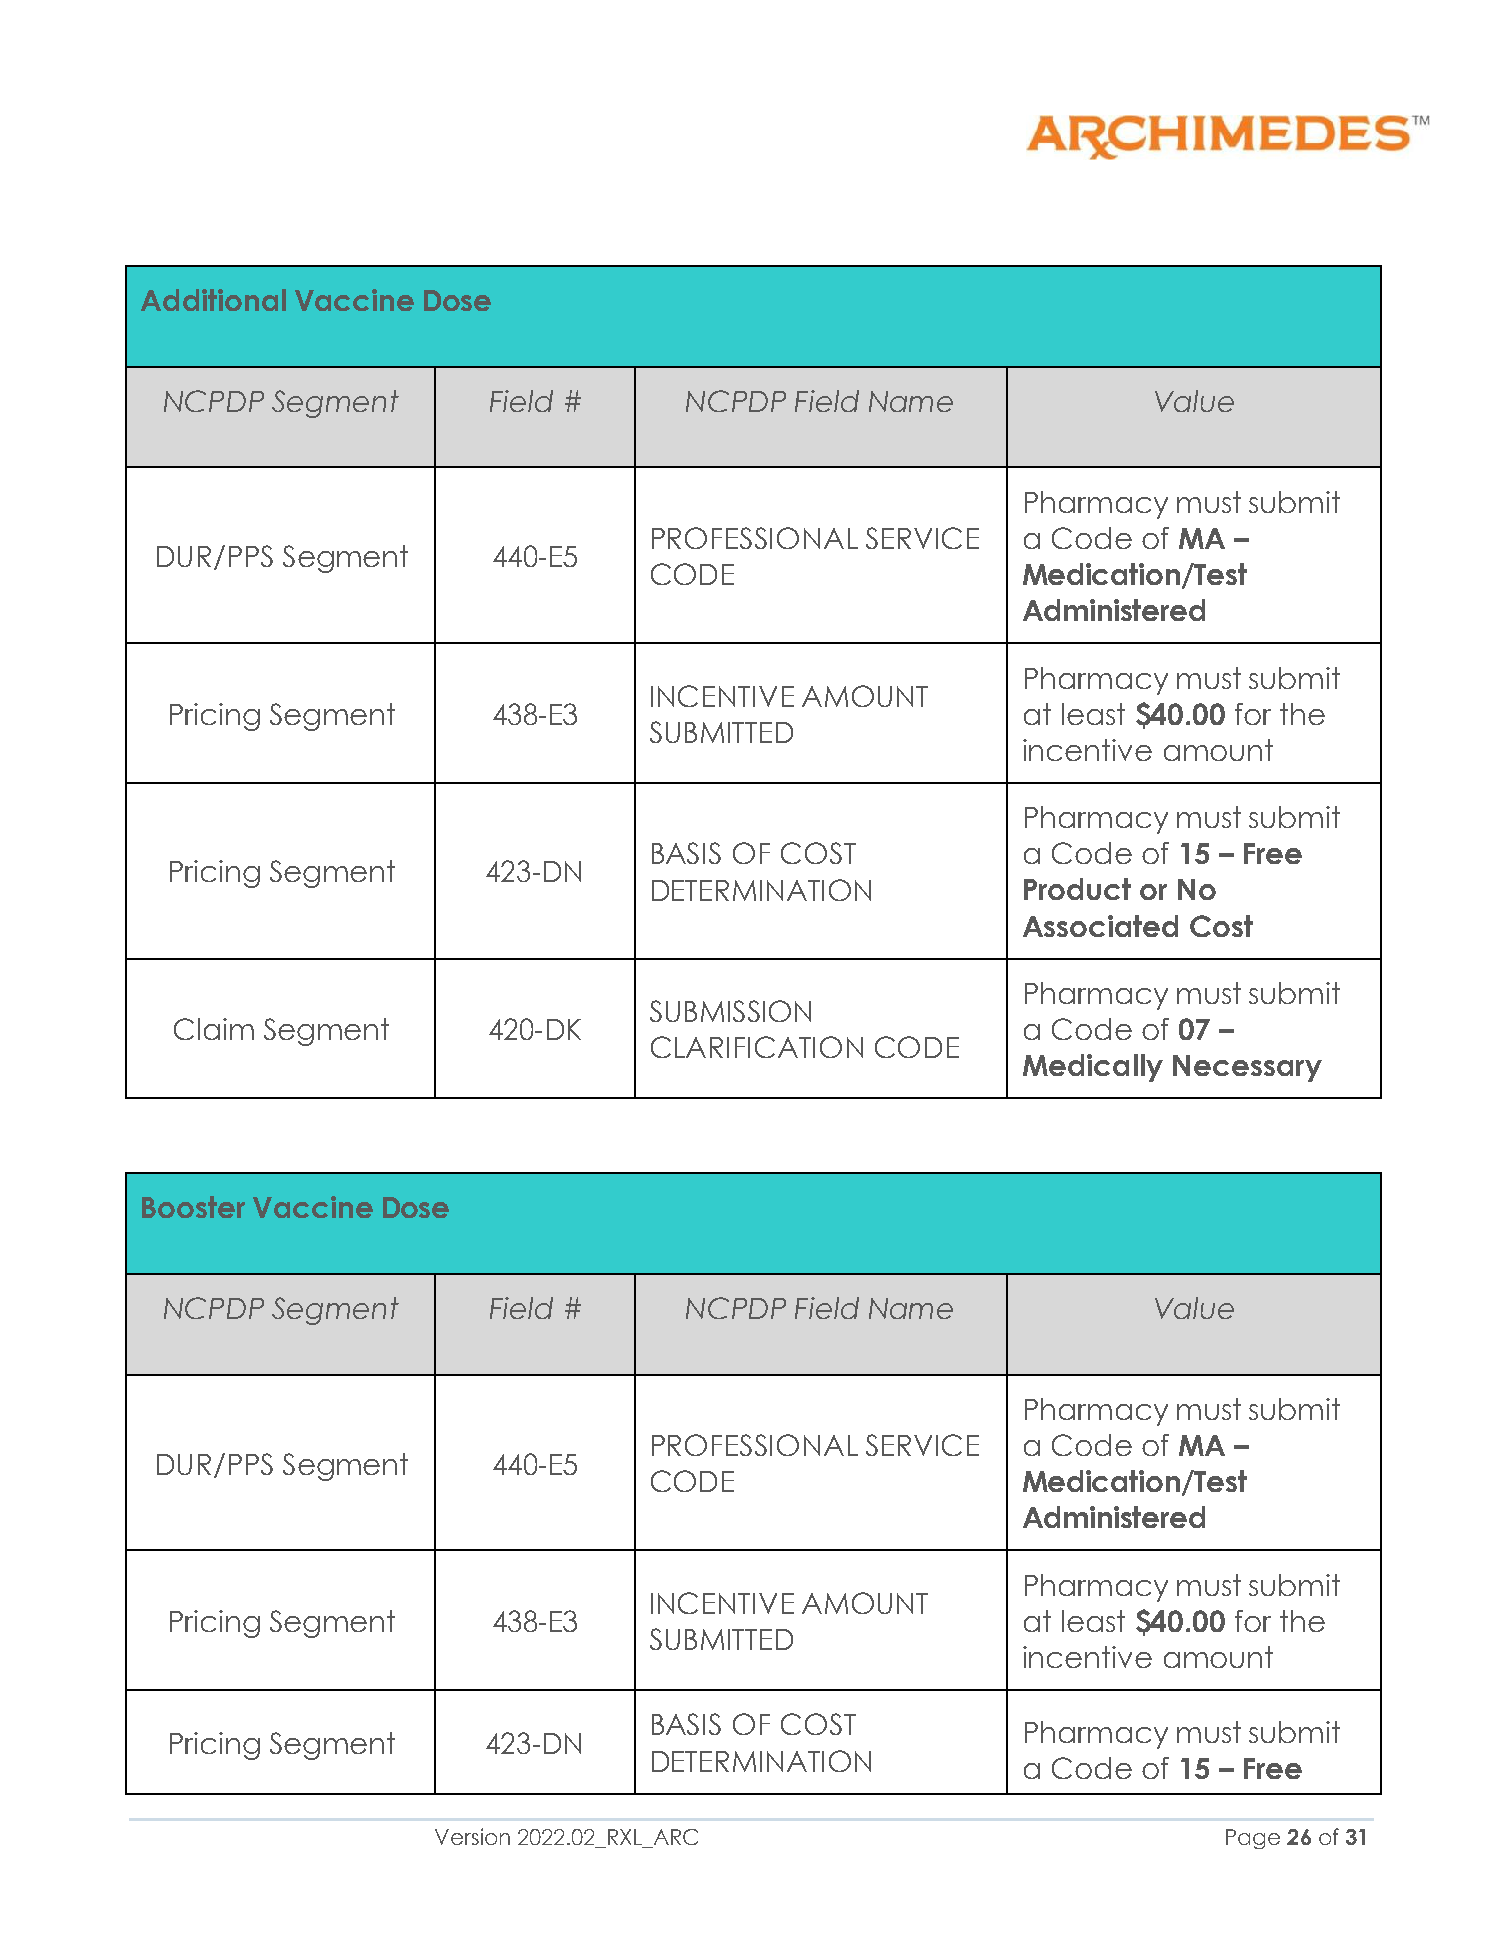 The height and width of the document is (1945, 1503). What do you see at coordinates (193, 1207) in the document?
I see `Booster` at bounding box center [193, 1207].
